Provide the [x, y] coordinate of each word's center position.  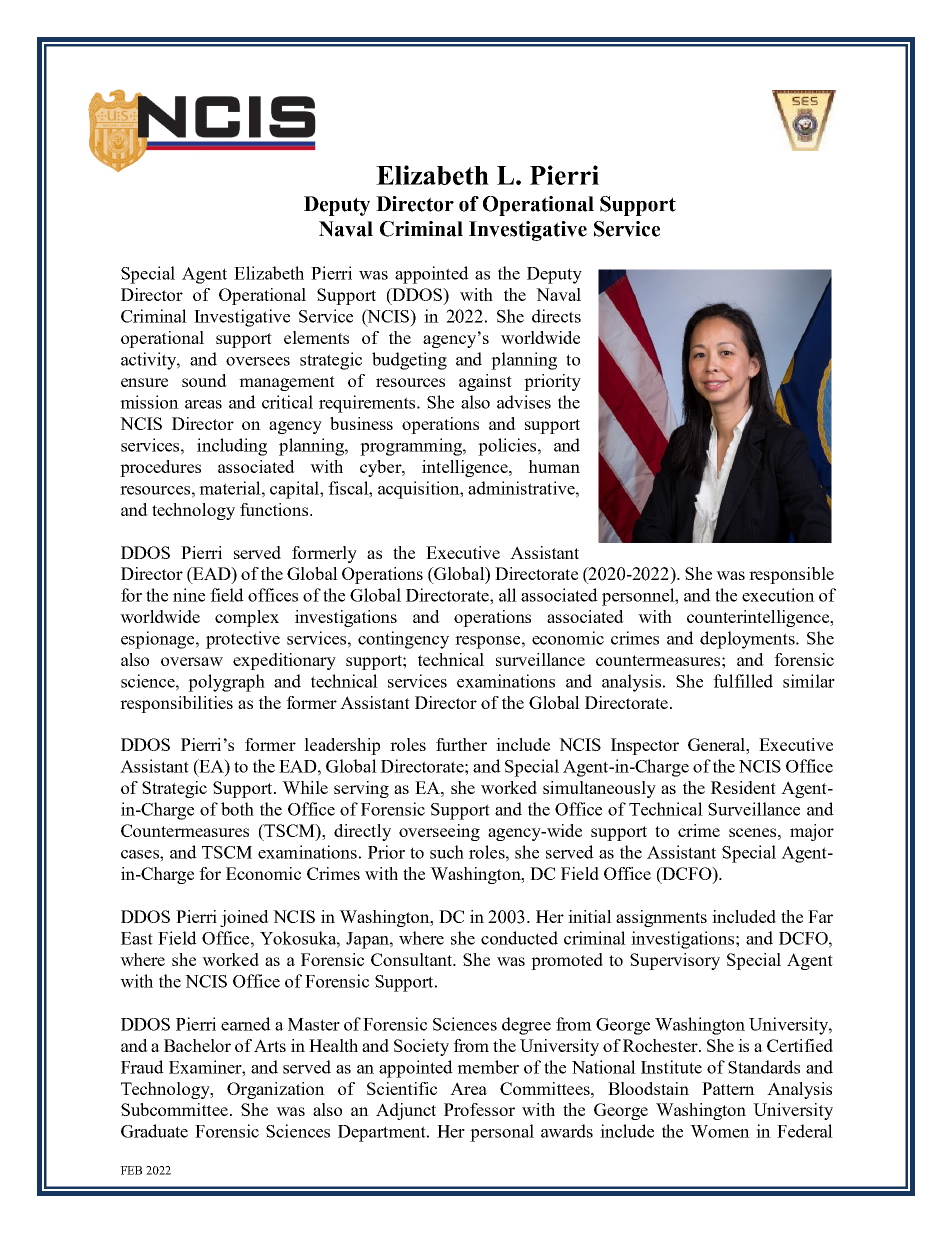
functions [275, 509]
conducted [519, 938]
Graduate [154, 1131]
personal [502, 1133]
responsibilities [176, 704]
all [508, 595]
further [461, 744]
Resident [743, 787]
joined [244, 918]
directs [556, 316]
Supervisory [675, 961]
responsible [791, 575]
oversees [258, 361]
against [485, 382]
